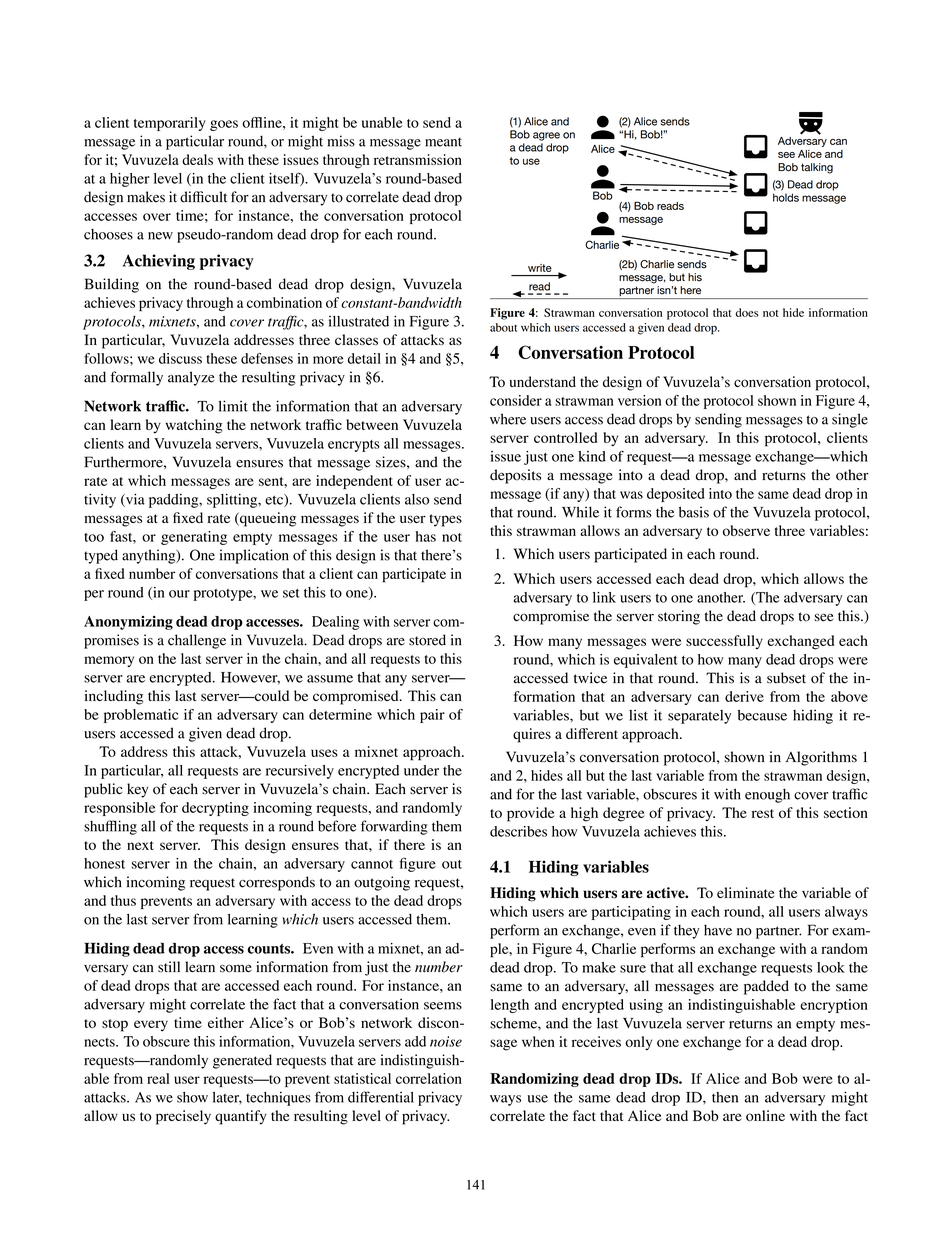  Describe the element at coordinates (429, 1078) in the page. I see `correlation` at that location.
